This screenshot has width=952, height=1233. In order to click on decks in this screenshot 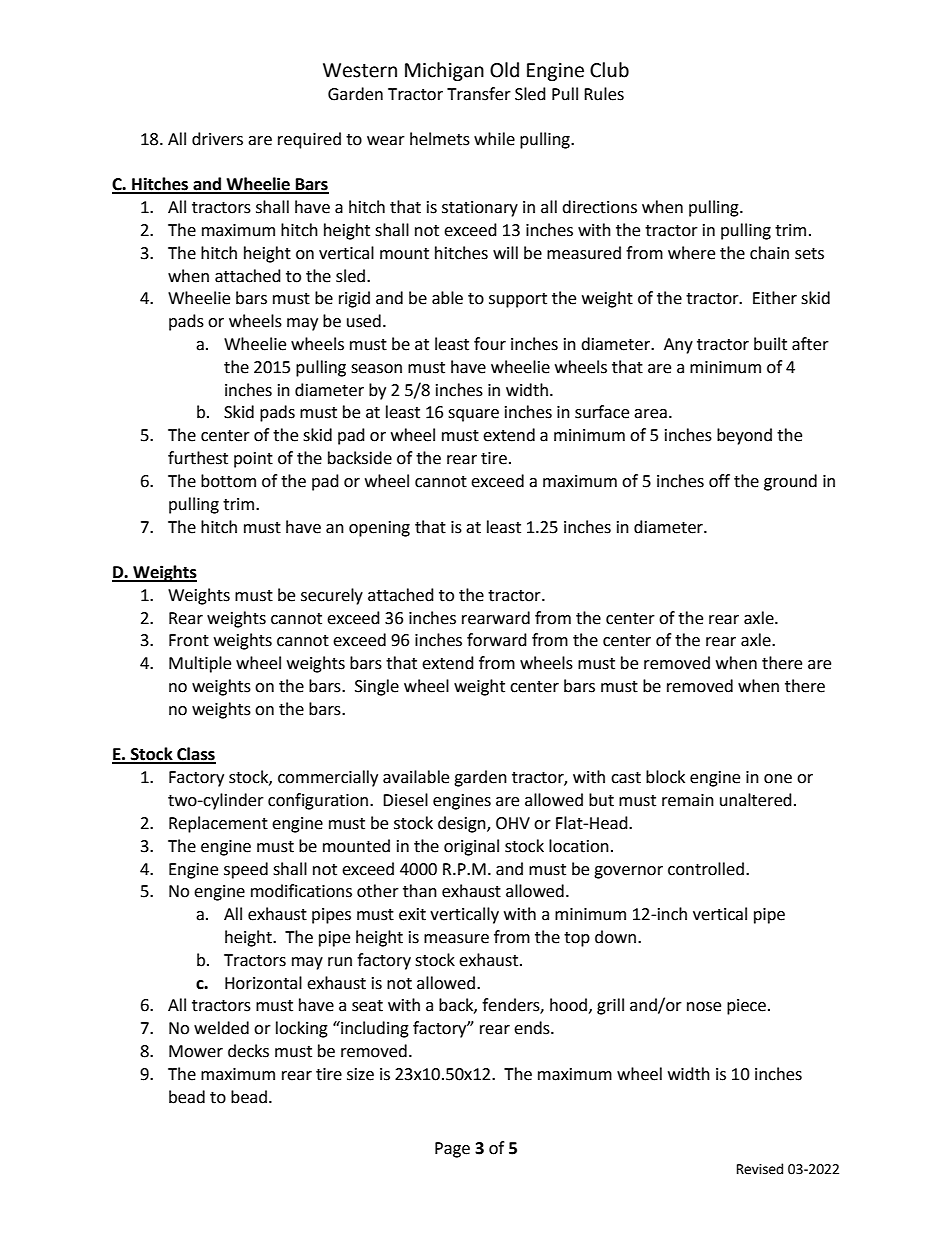, I will do `click(248, 1051)`.
